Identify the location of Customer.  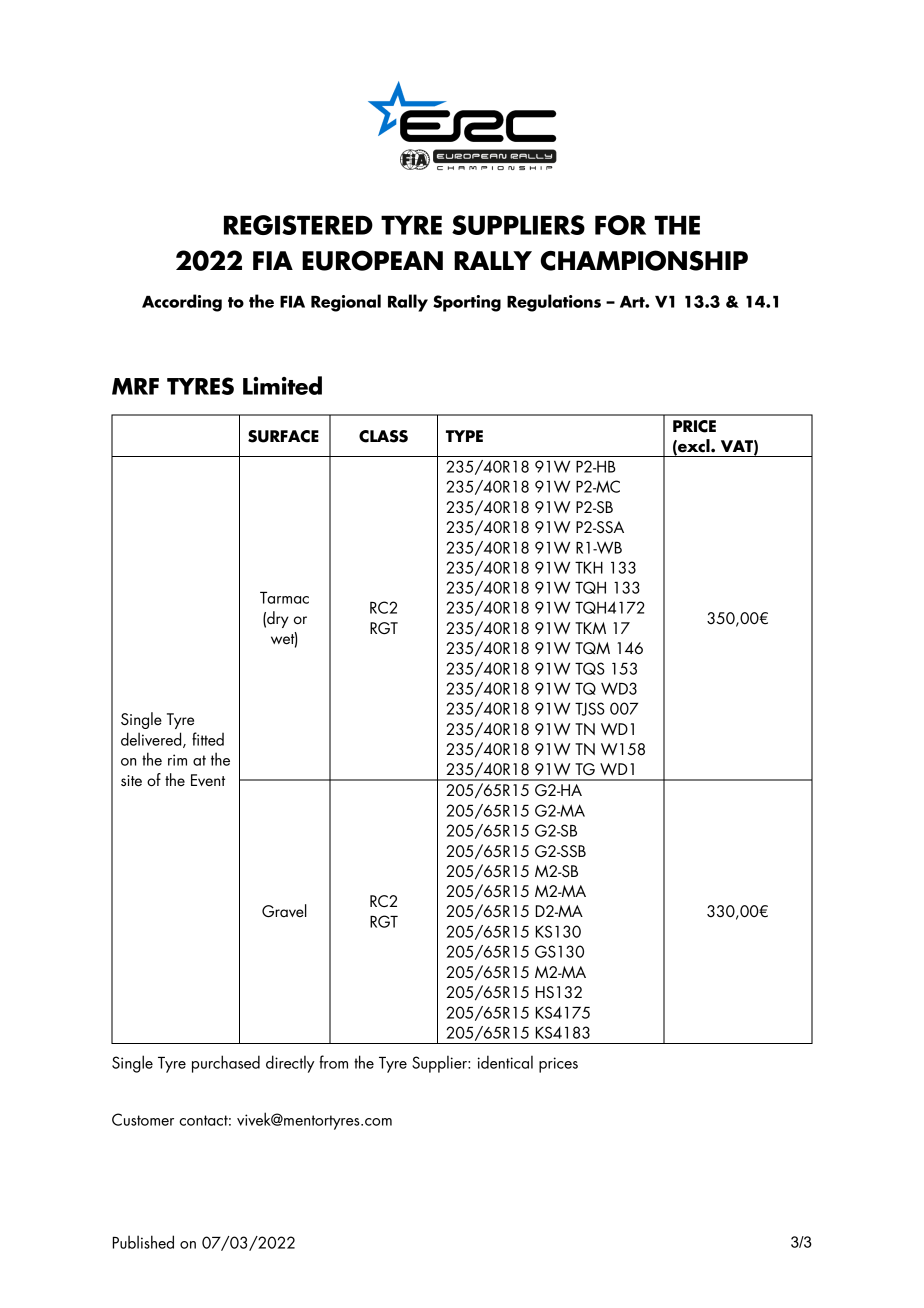
(143, 1119).
